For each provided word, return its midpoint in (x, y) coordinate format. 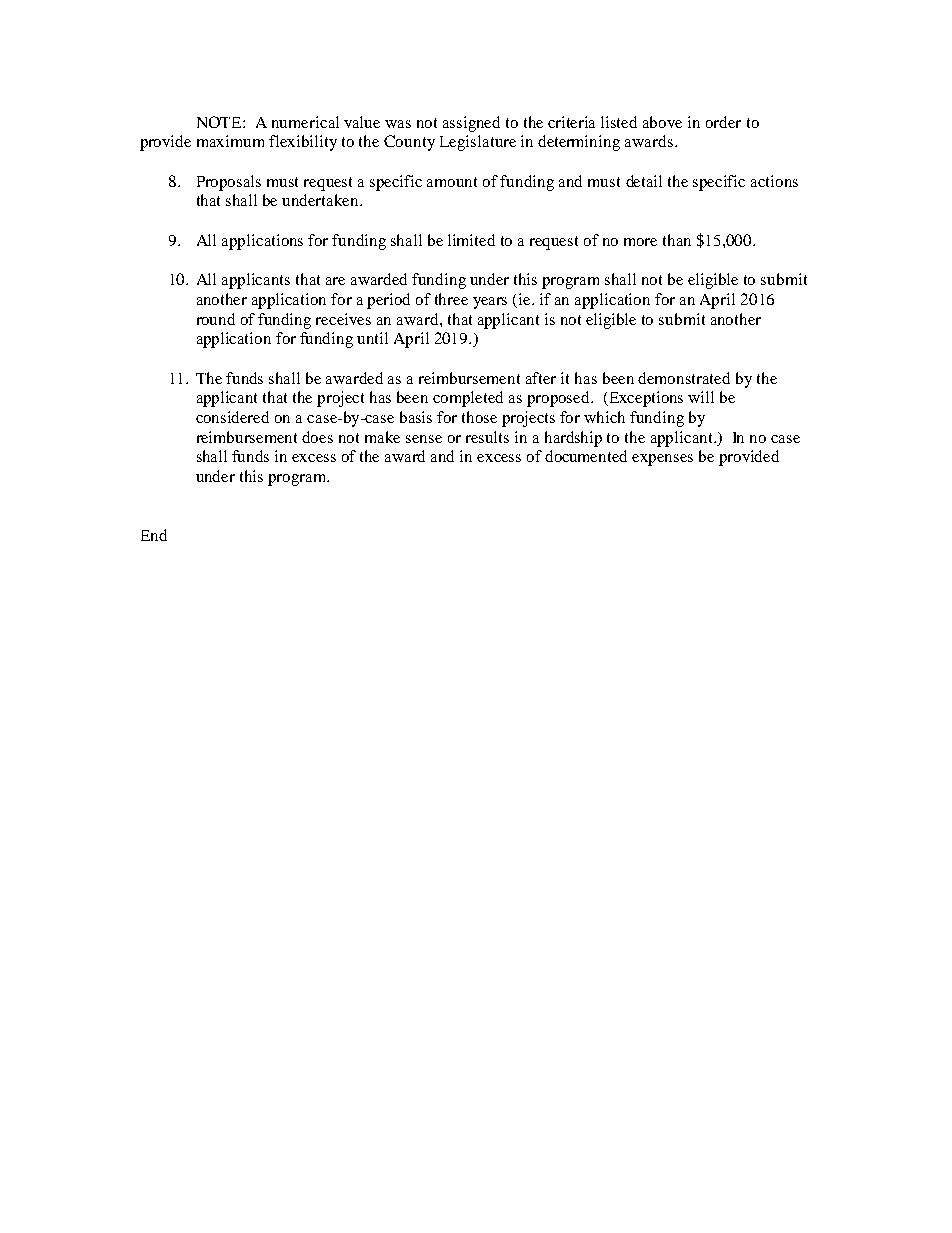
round (216, 319)
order (723, 122)
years (490, 303)
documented (586, 456)
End (154, 535)
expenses (662, 460)
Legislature (478, 143)
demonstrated (684, 378)
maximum (230, 141)
